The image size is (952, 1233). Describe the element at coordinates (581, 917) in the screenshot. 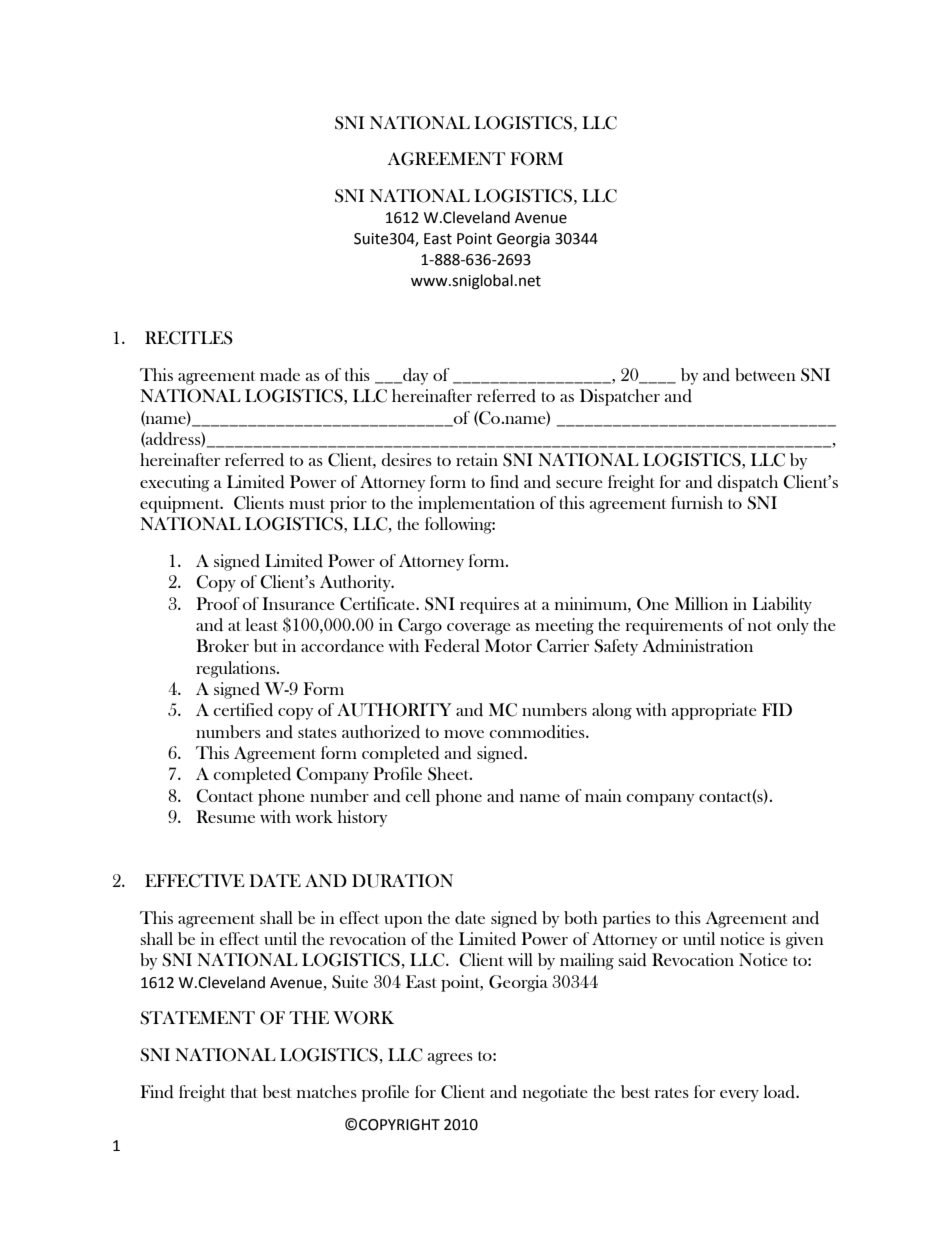

I see `both` at that location.
